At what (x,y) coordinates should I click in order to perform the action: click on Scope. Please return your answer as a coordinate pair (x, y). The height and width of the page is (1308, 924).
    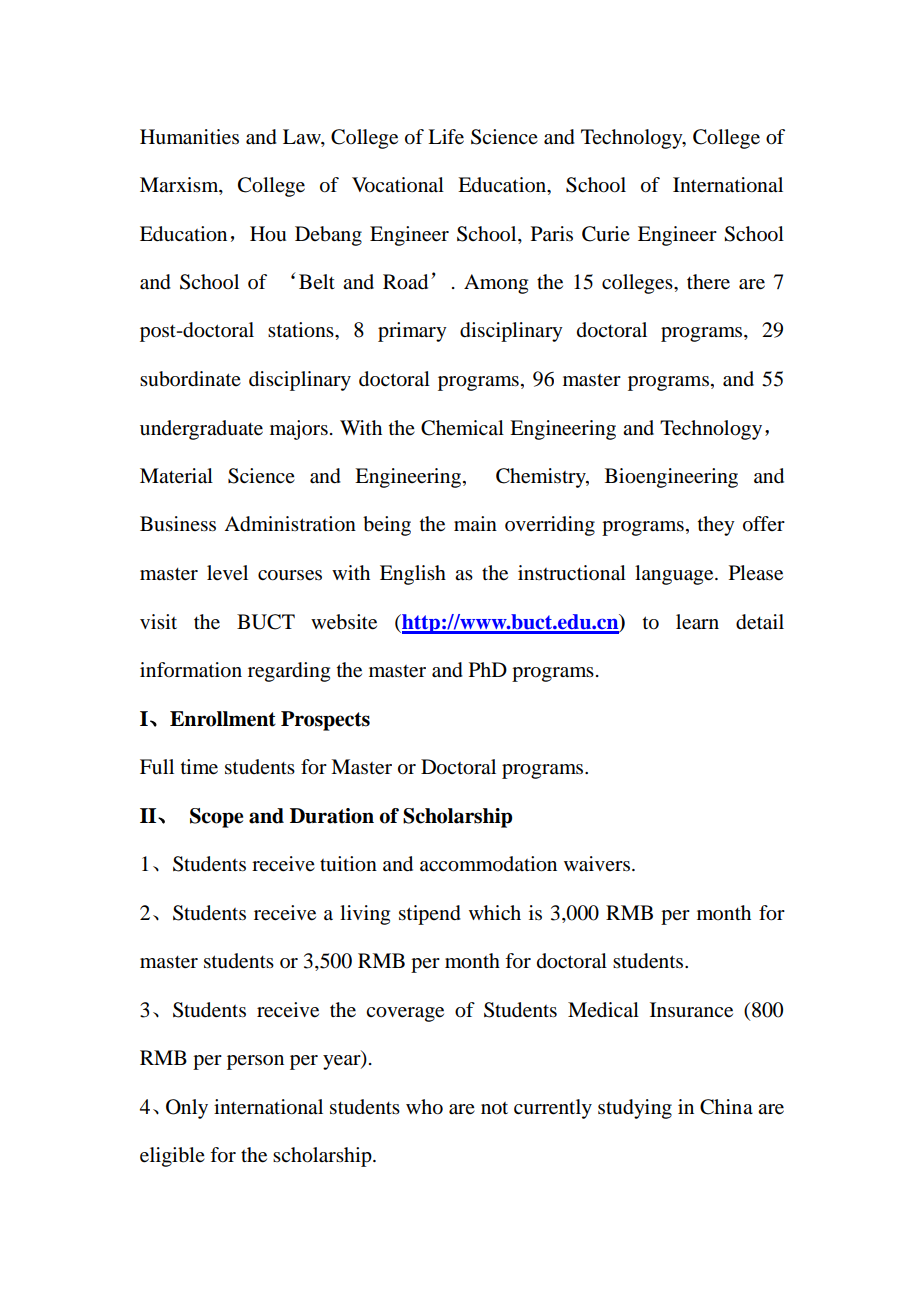
    Looking at the image, I should click on (216, 818).
